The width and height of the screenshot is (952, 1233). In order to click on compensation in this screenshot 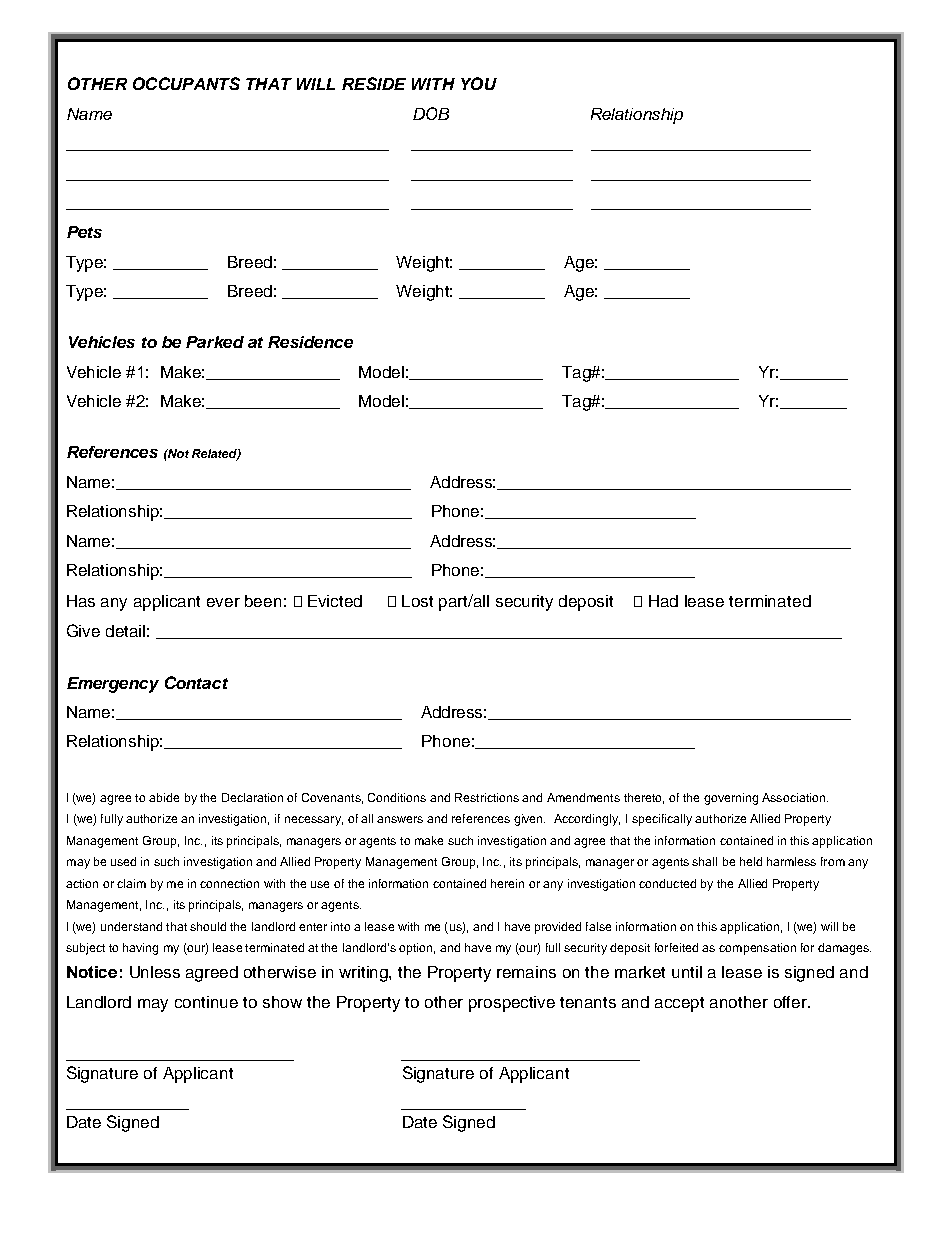, I will do `click(757, 949)`.
